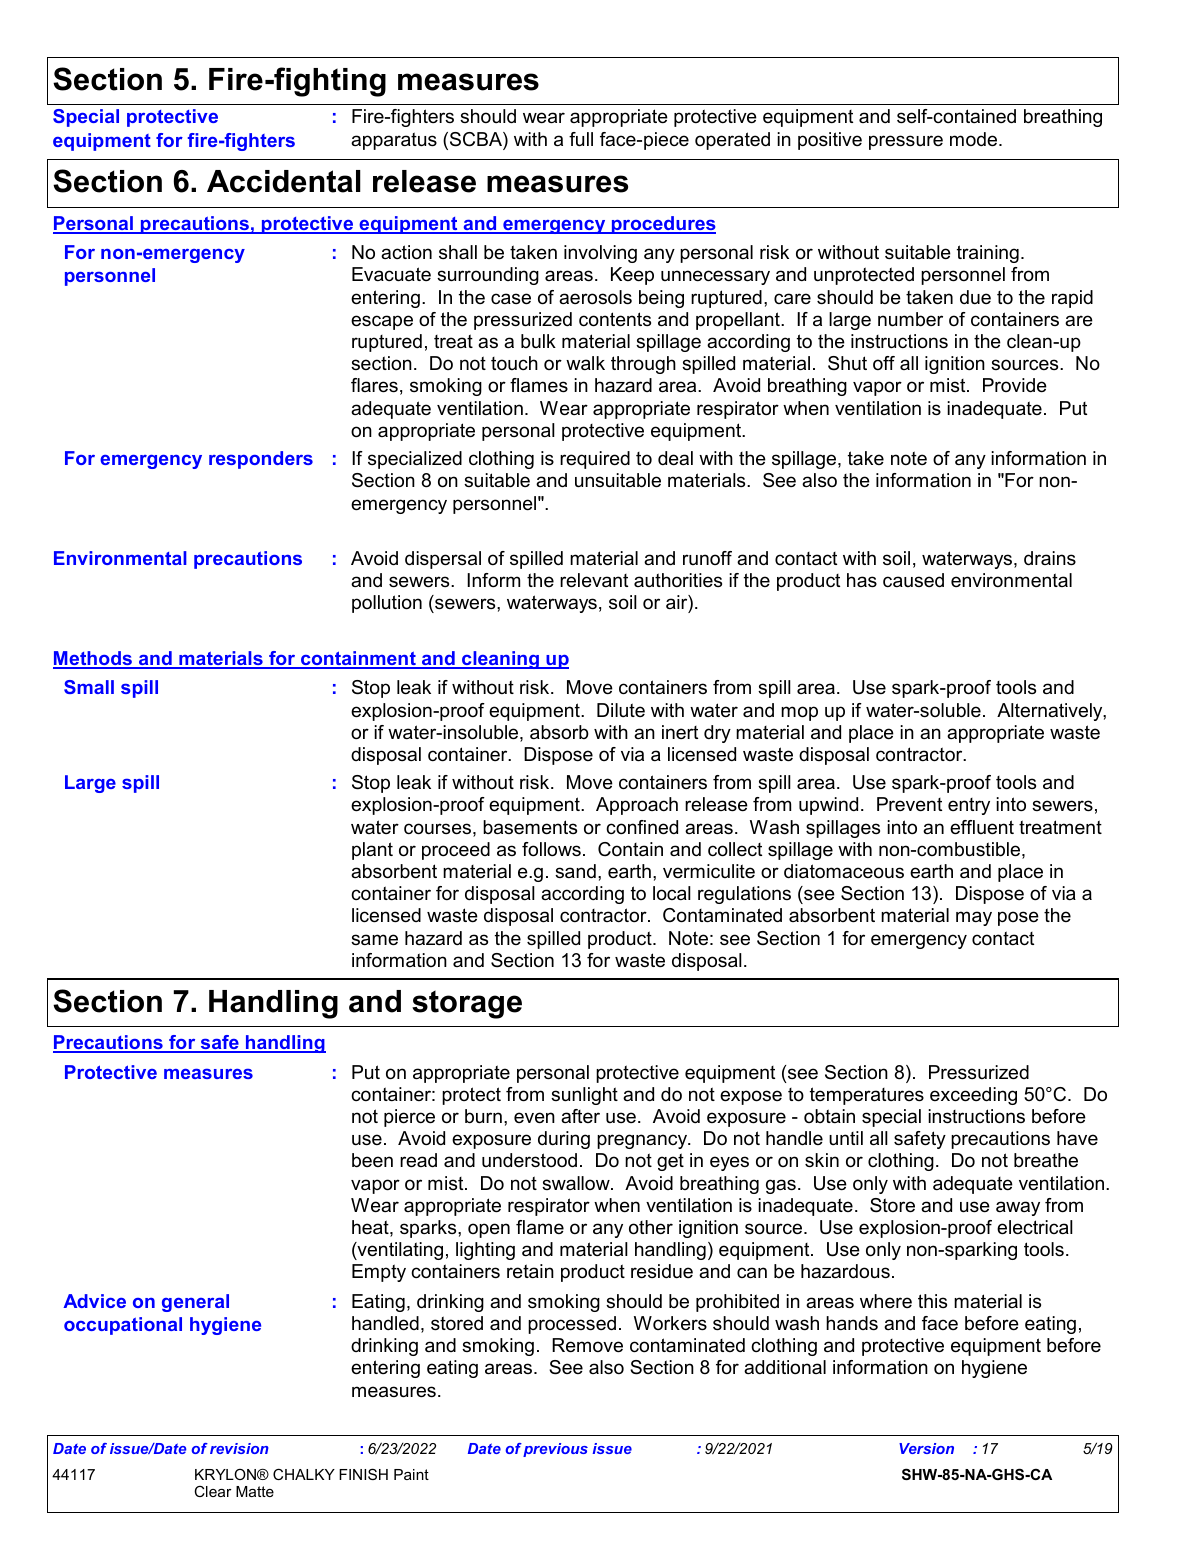 The width and height of the screenshot is (1192, 1542). Describe the element at coordinates (581, 139) in the screenshot. I see `full` at that location.
